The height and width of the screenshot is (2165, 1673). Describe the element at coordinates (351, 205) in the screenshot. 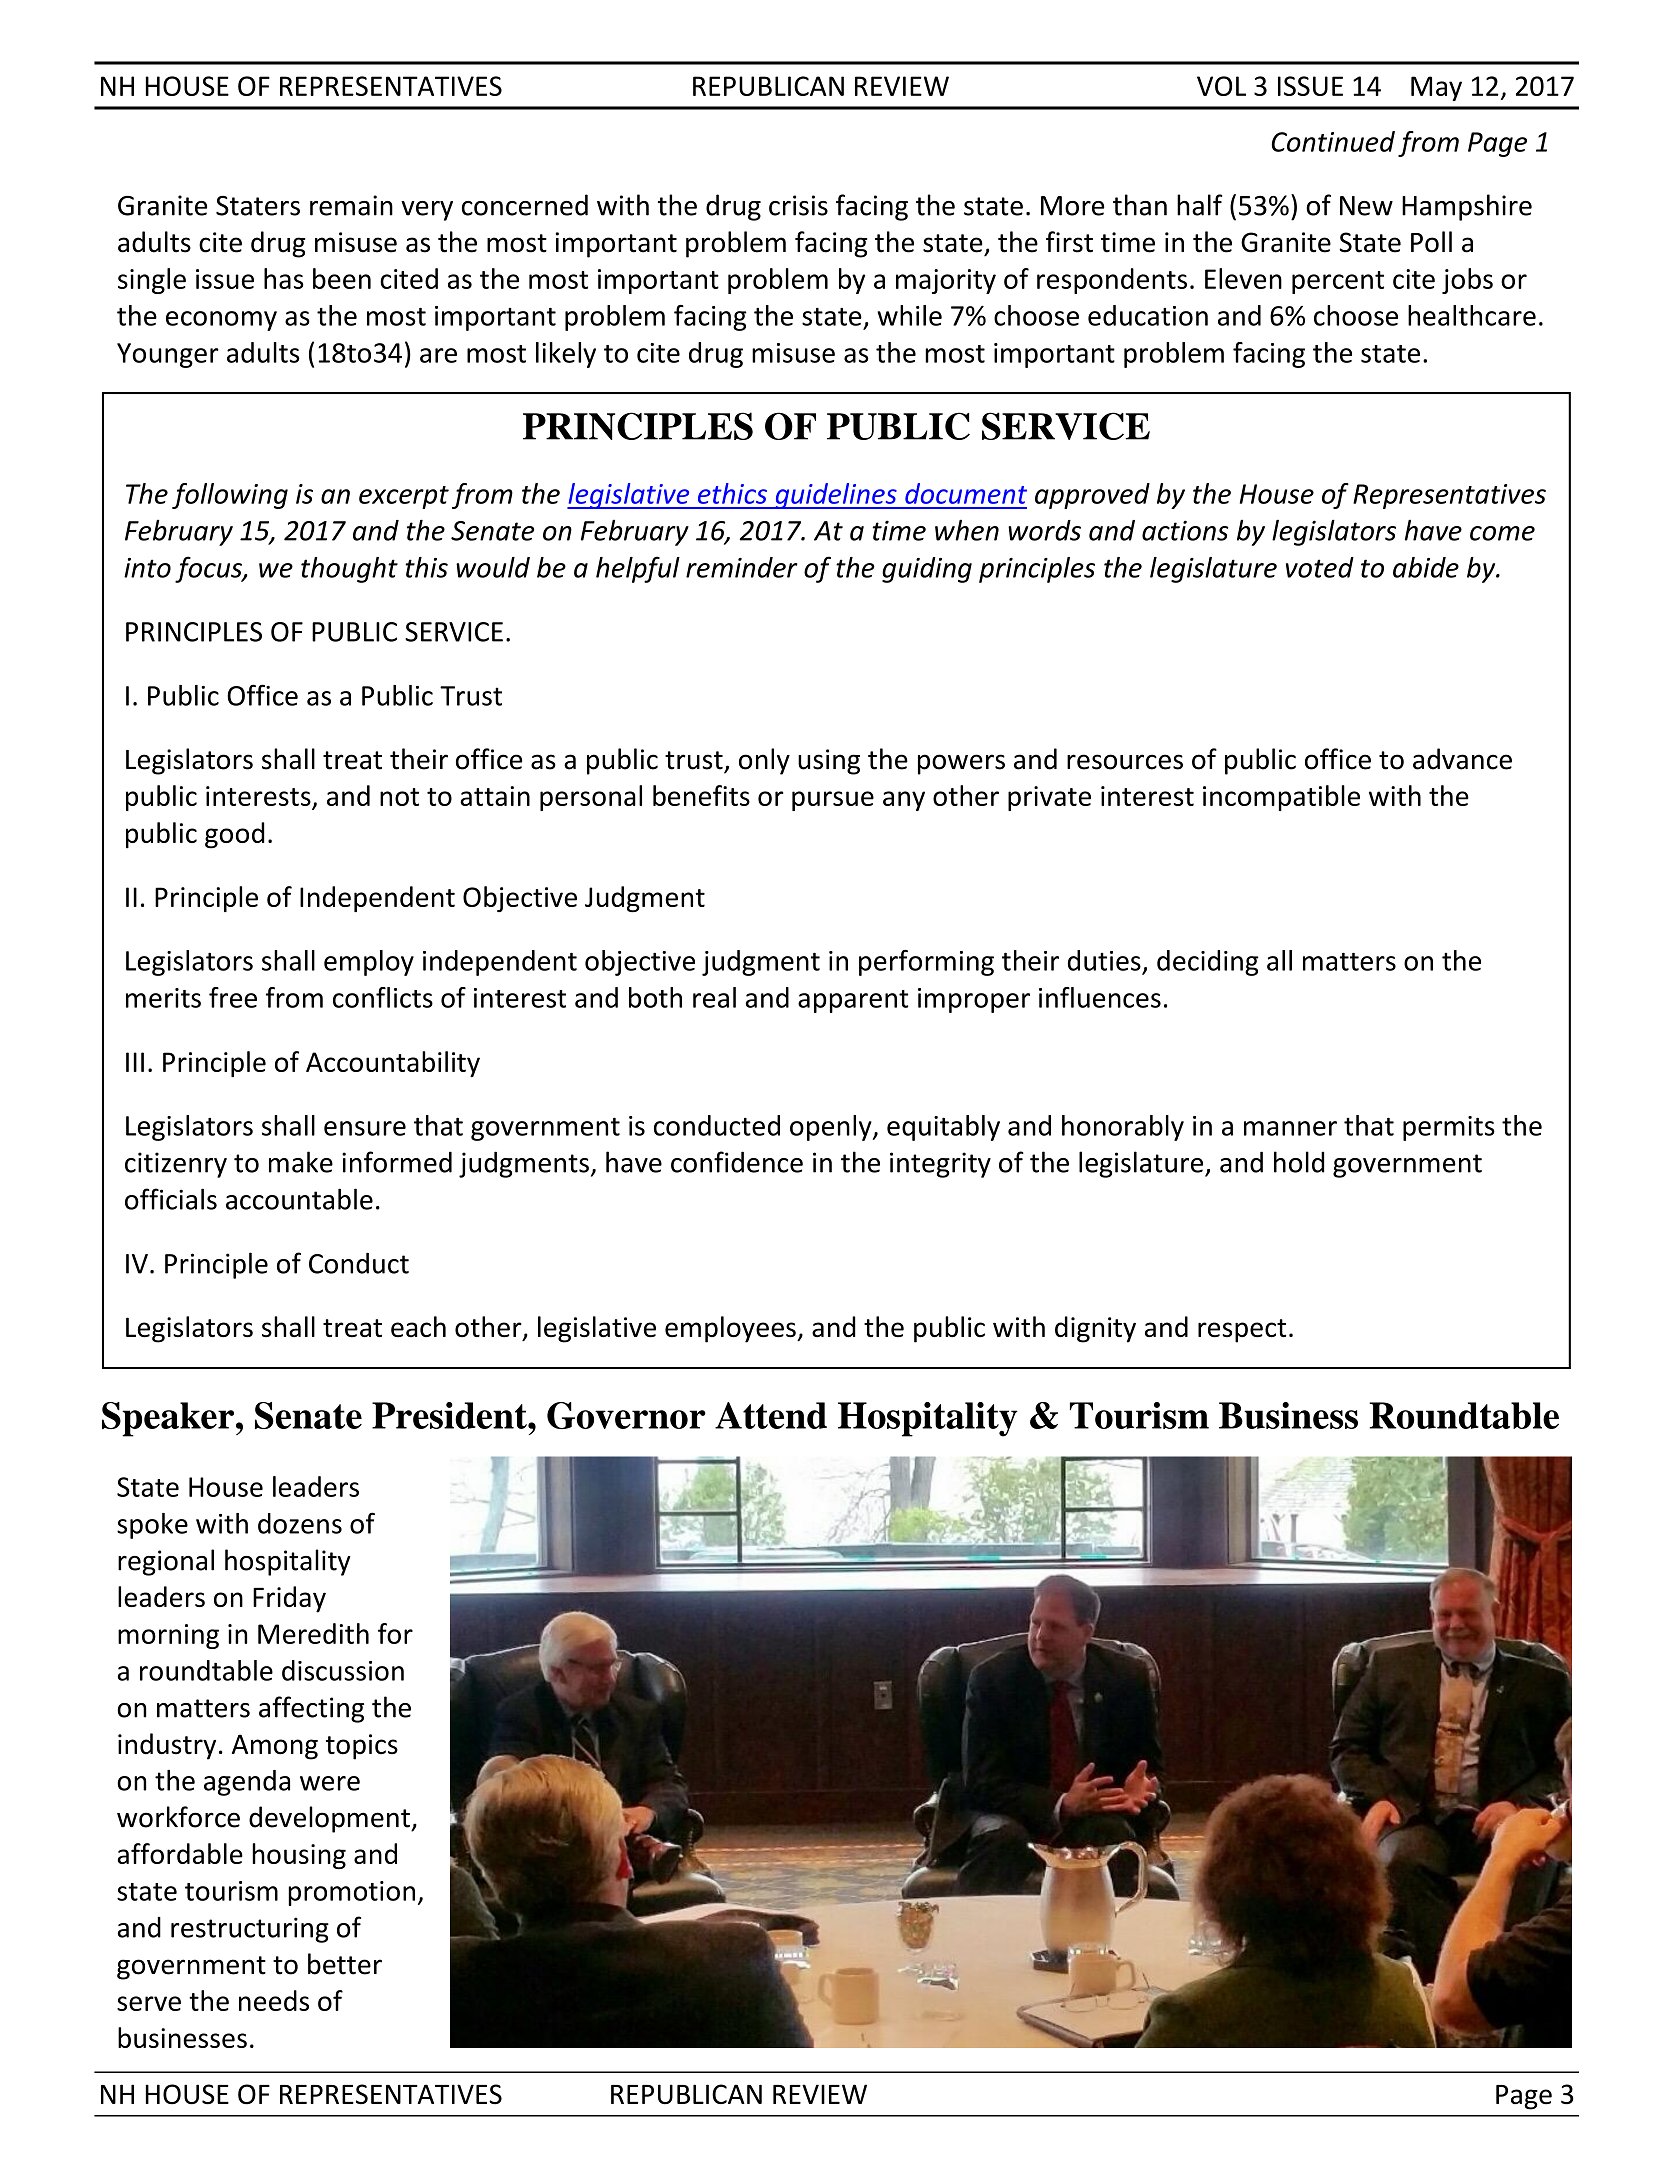

I see `remain` at that location.
